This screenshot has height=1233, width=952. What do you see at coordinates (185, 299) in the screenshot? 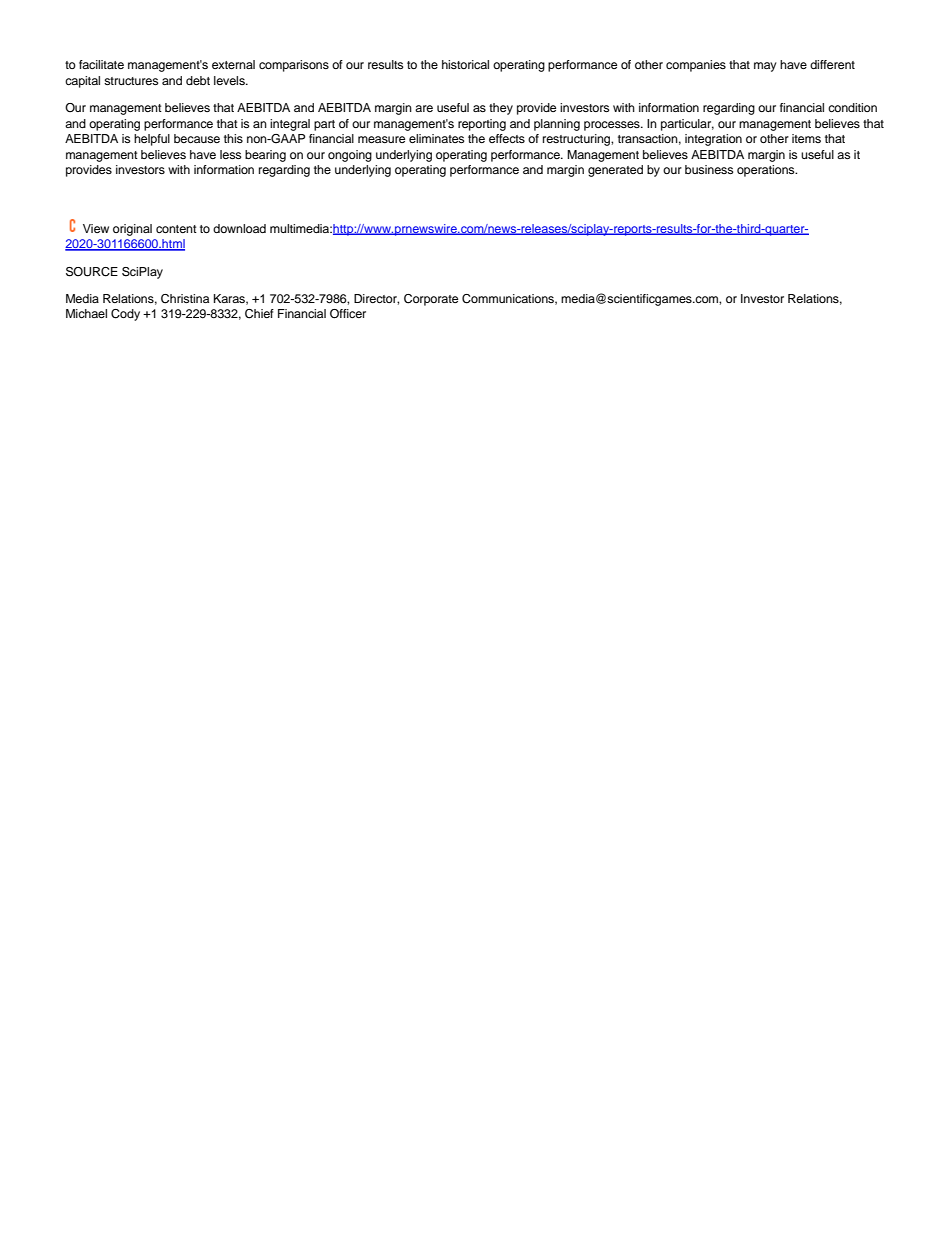
I see `Christina` at bounding box center [185, 299].
